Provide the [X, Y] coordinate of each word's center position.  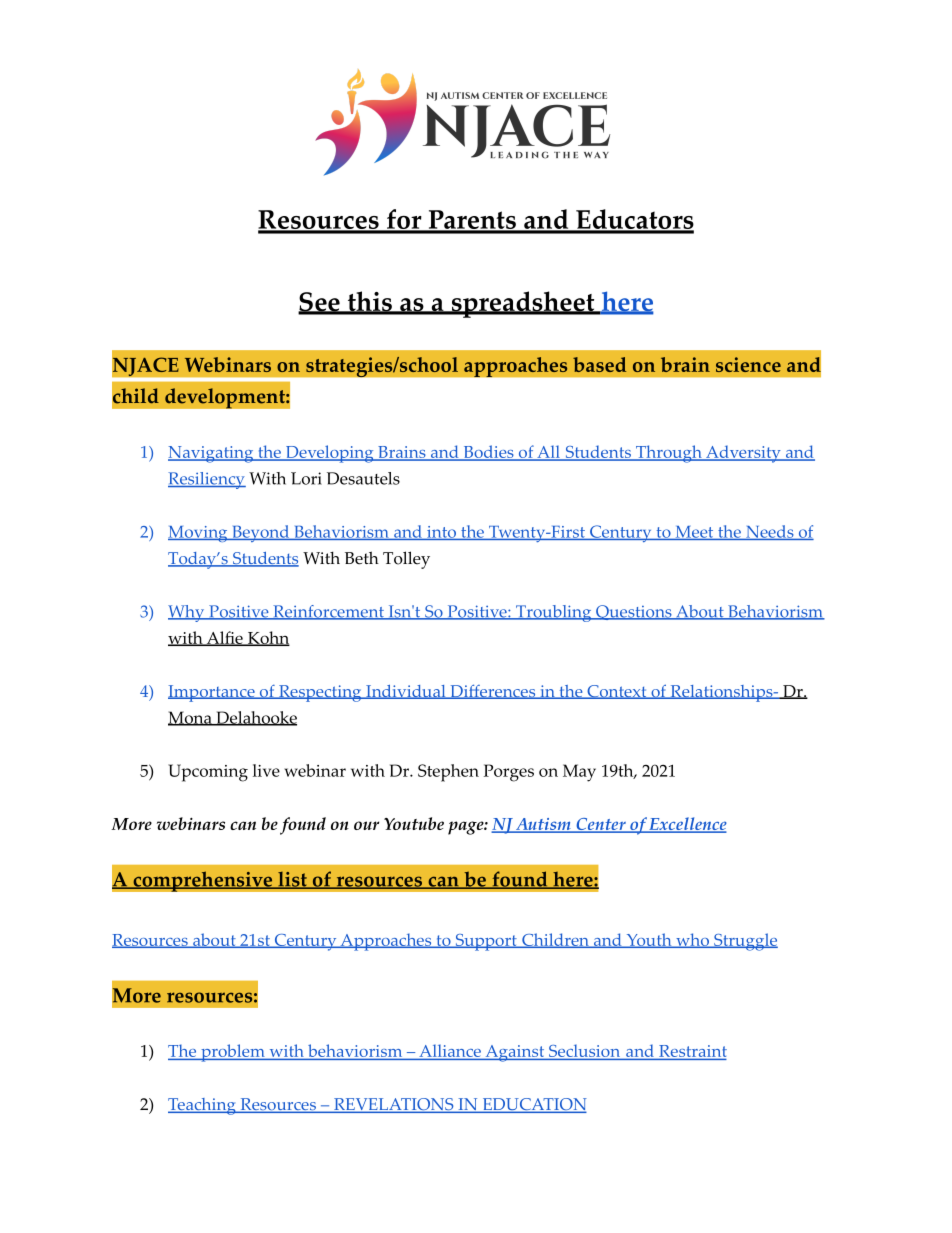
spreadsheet [523, 304]
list [292, 880]
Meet [694, 533]
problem [233, 1053]
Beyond [261, 533]
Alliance [450, 1052]
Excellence [687, 825]
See [320, 303]
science [748, 364]
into [441, 533]
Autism [543, 825]
